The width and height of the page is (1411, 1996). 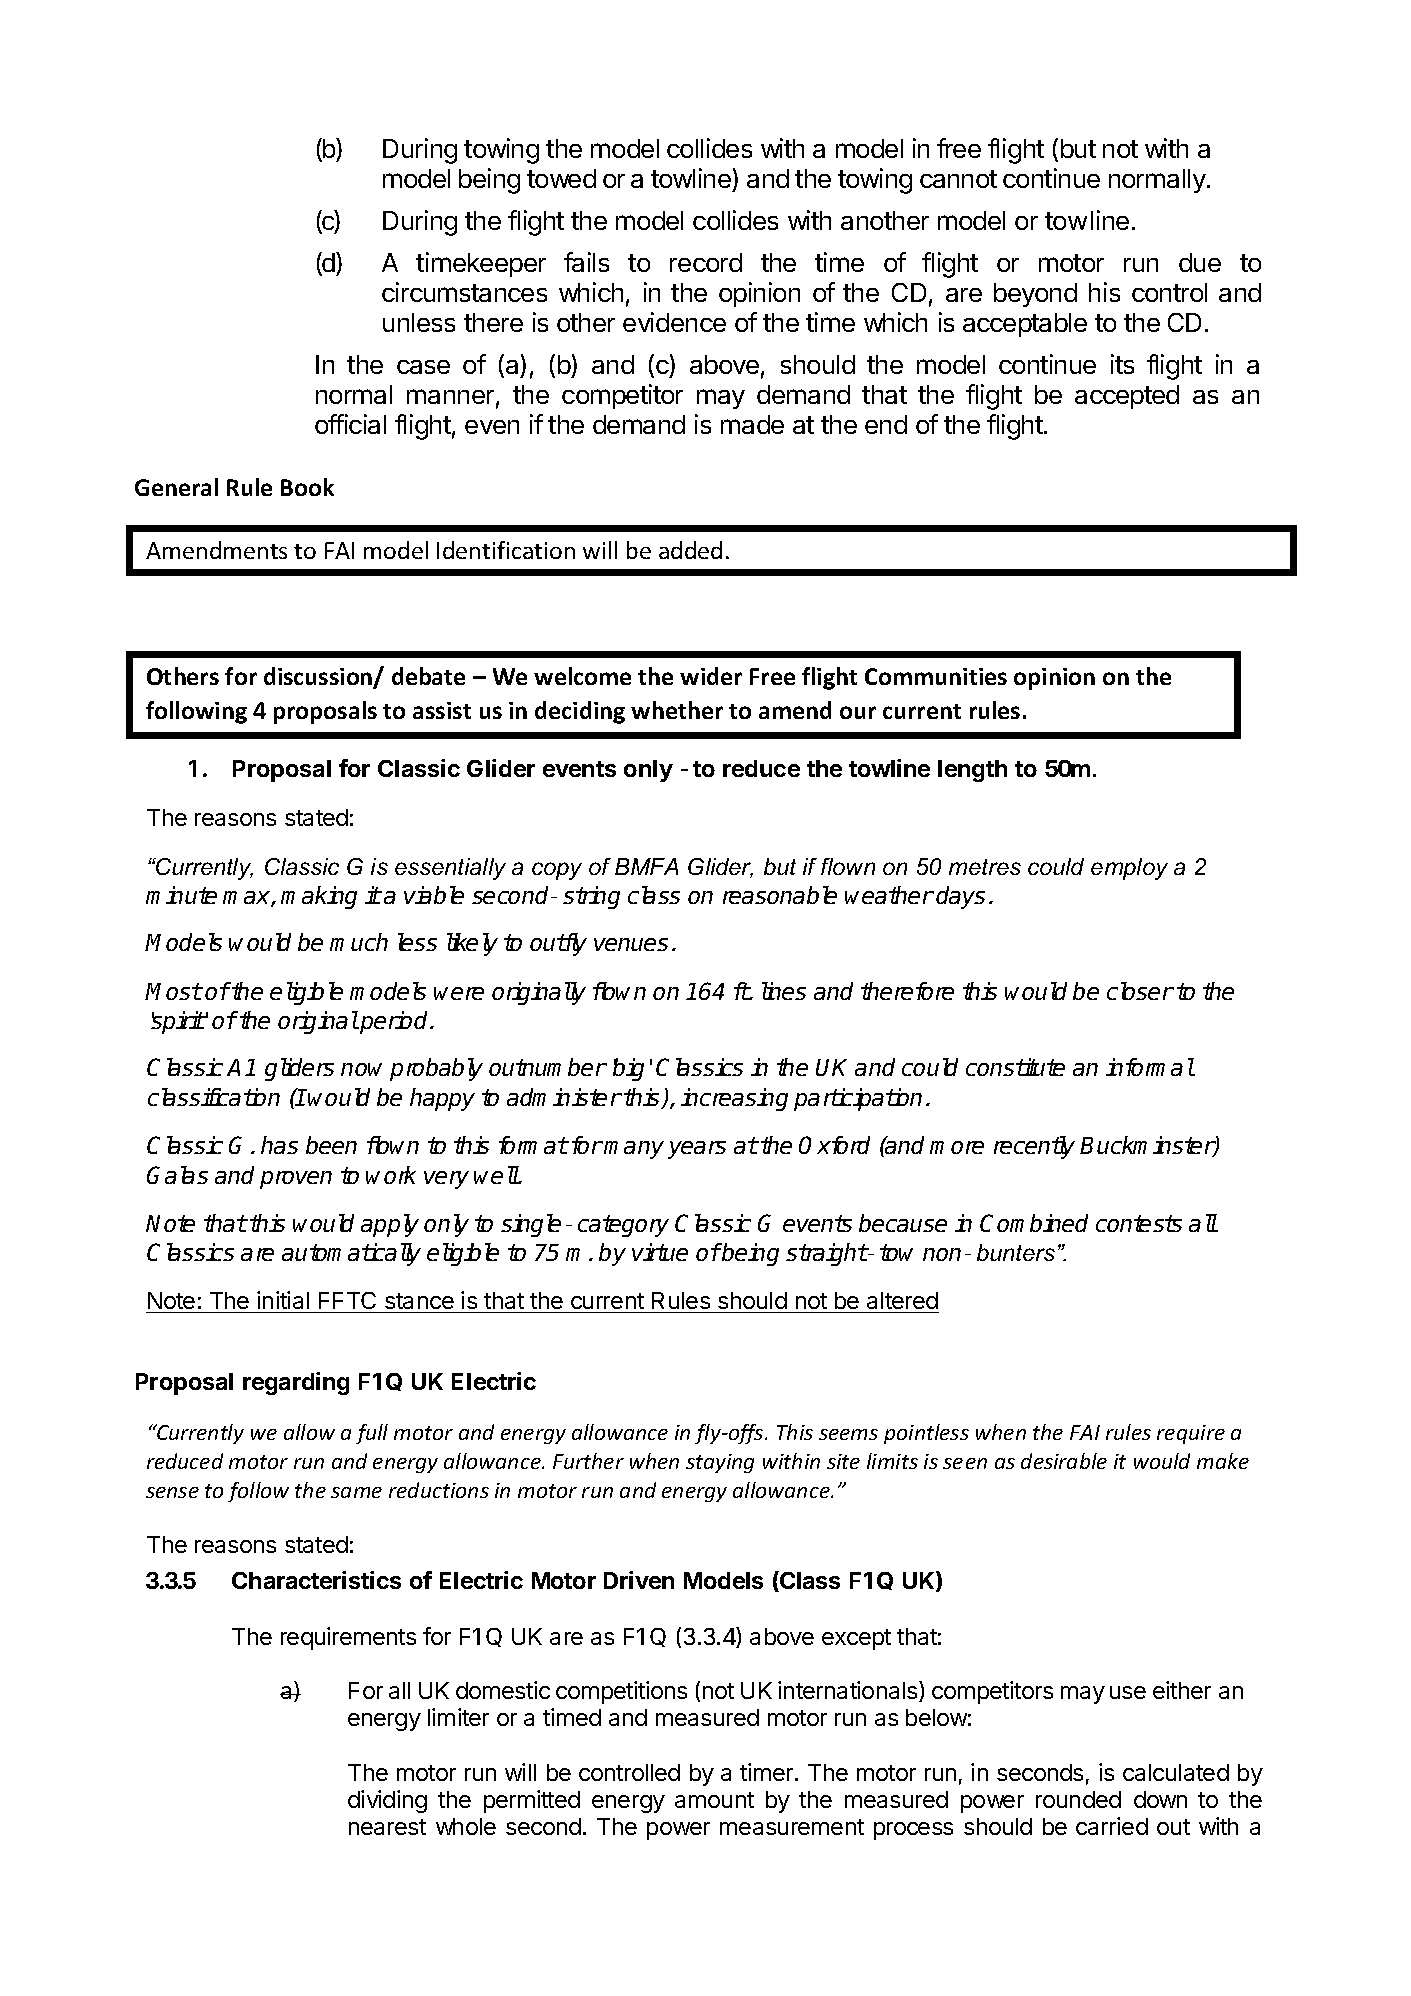 I want to click on Communities, so click(x=936, y=676).
